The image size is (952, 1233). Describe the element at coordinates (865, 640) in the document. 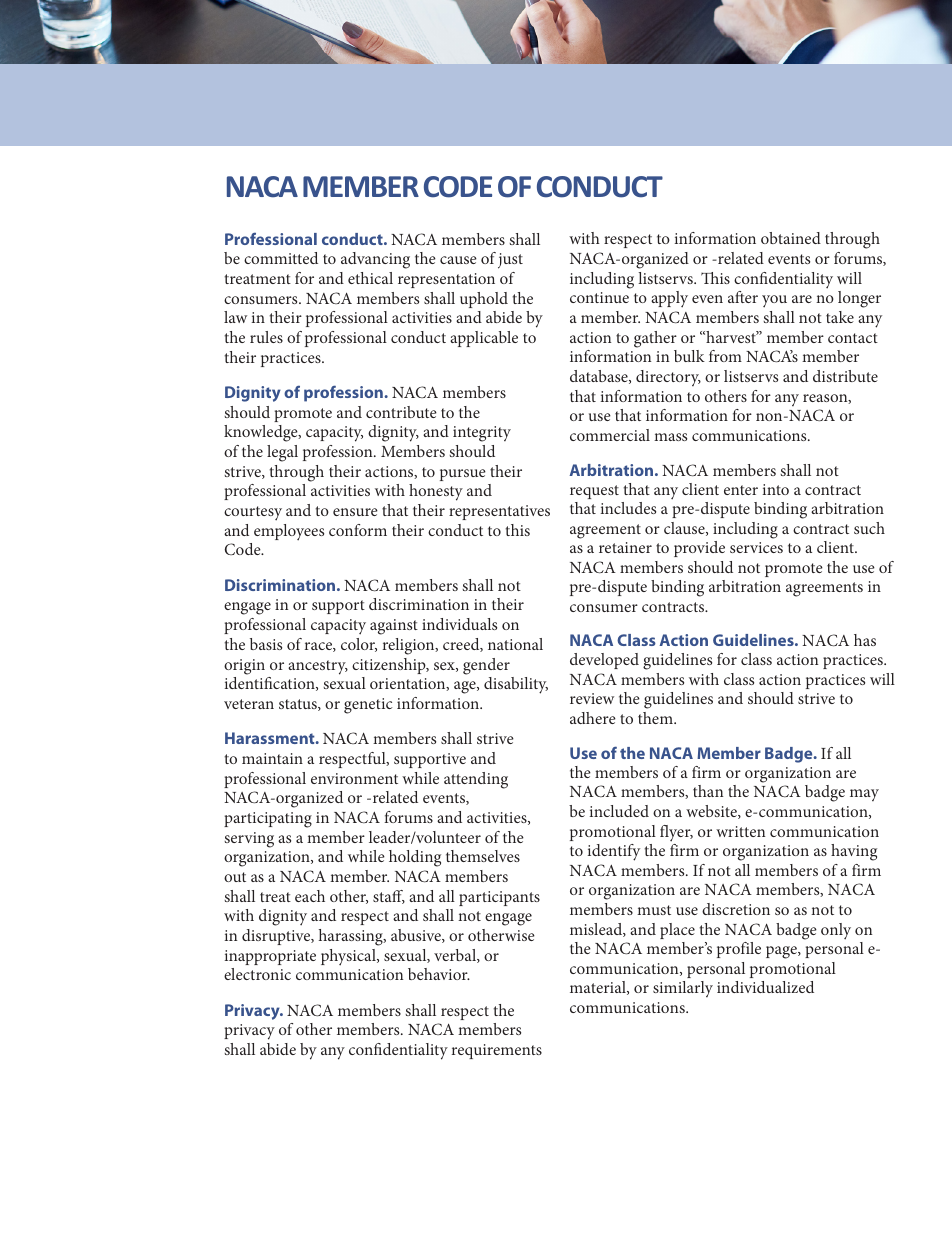

I see `has` at that location.
